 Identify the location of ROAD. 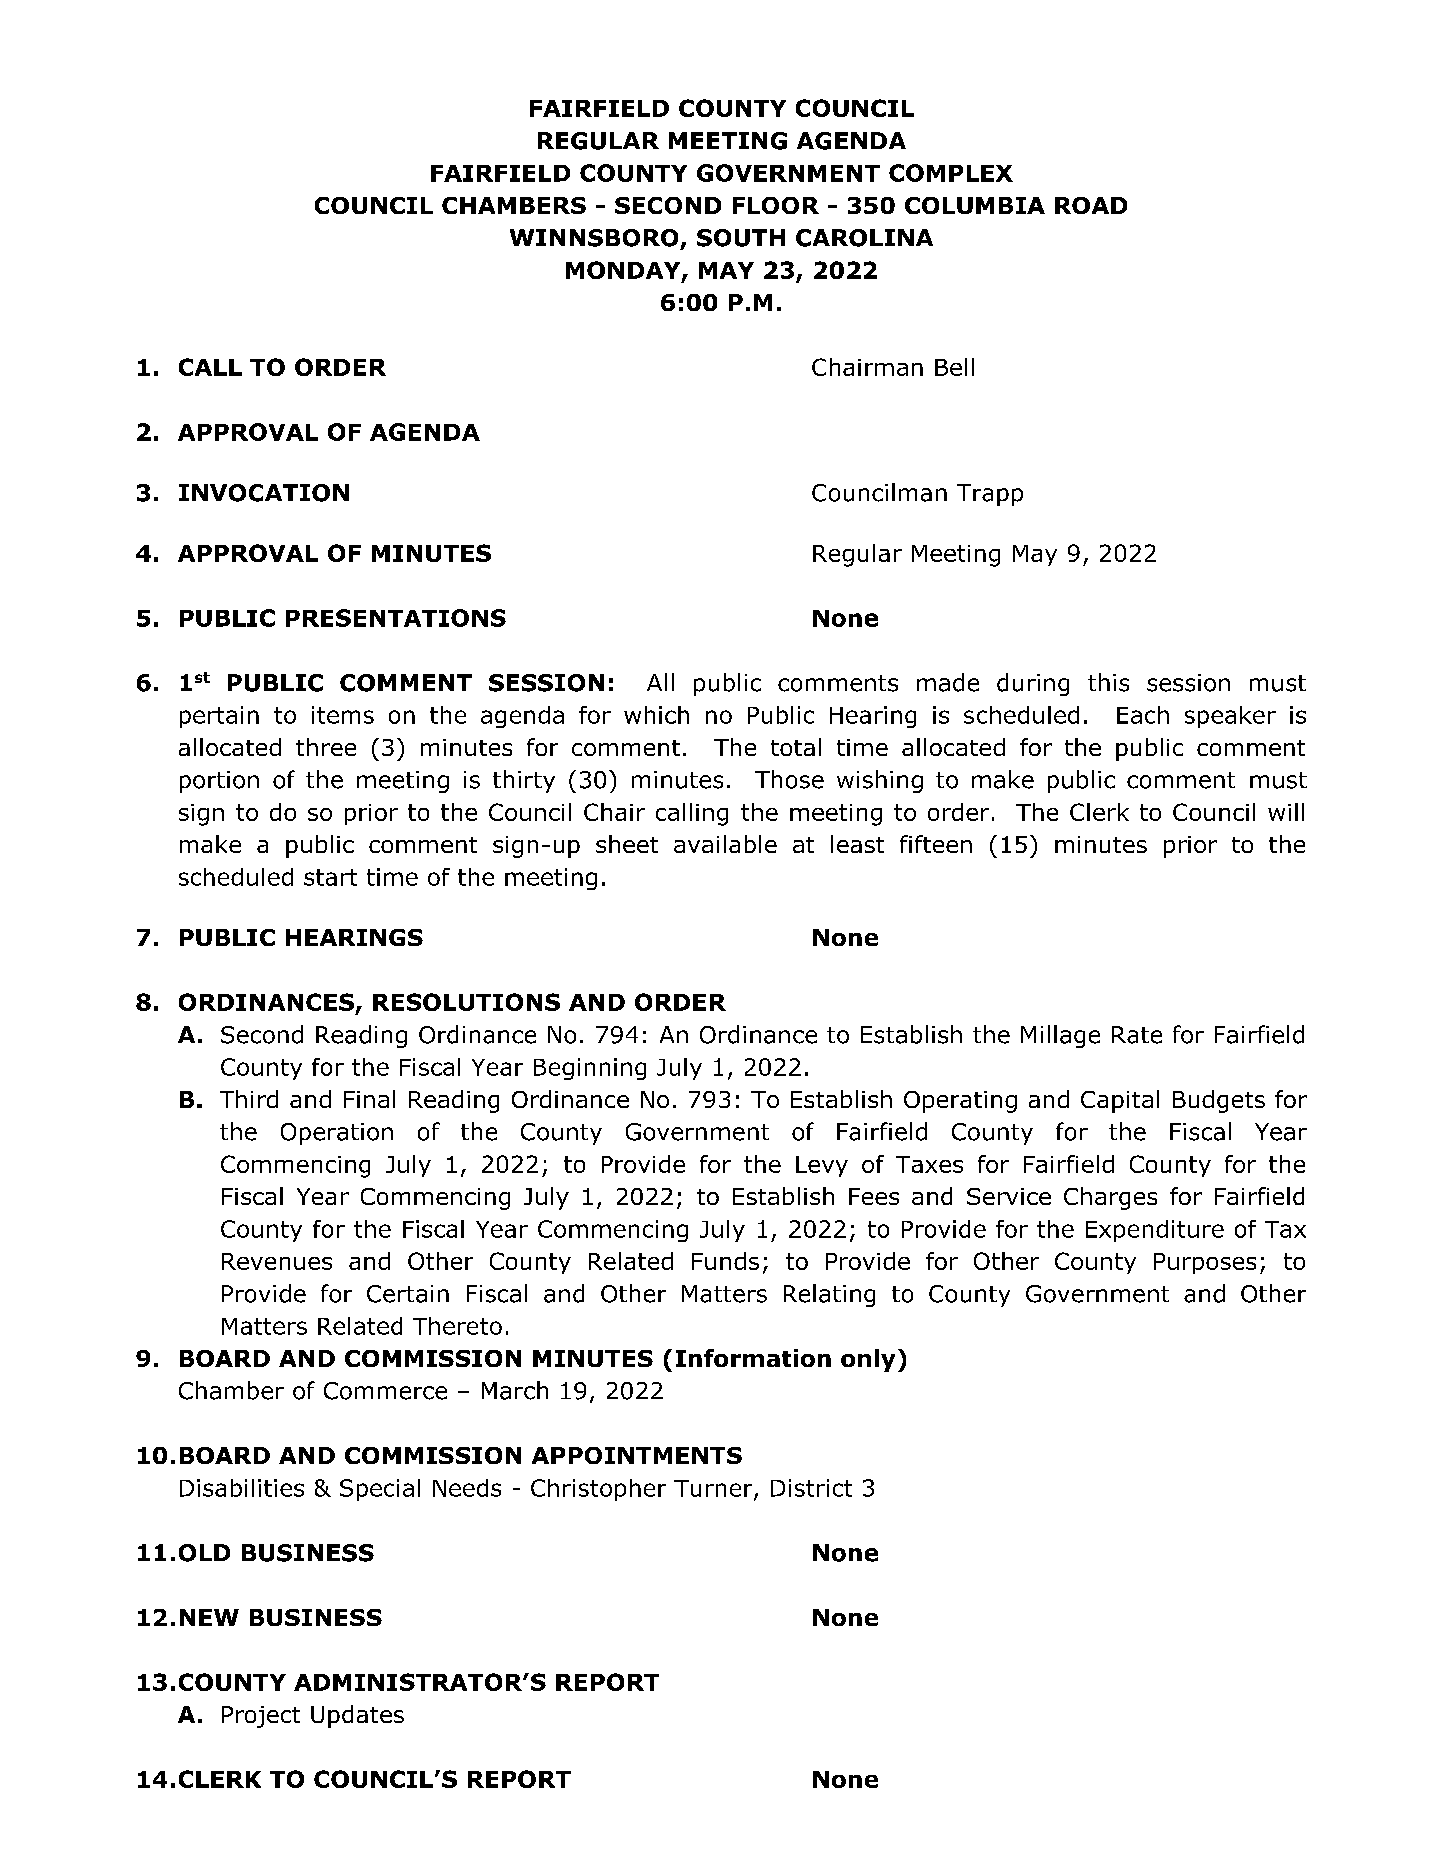
(1091, 205).
